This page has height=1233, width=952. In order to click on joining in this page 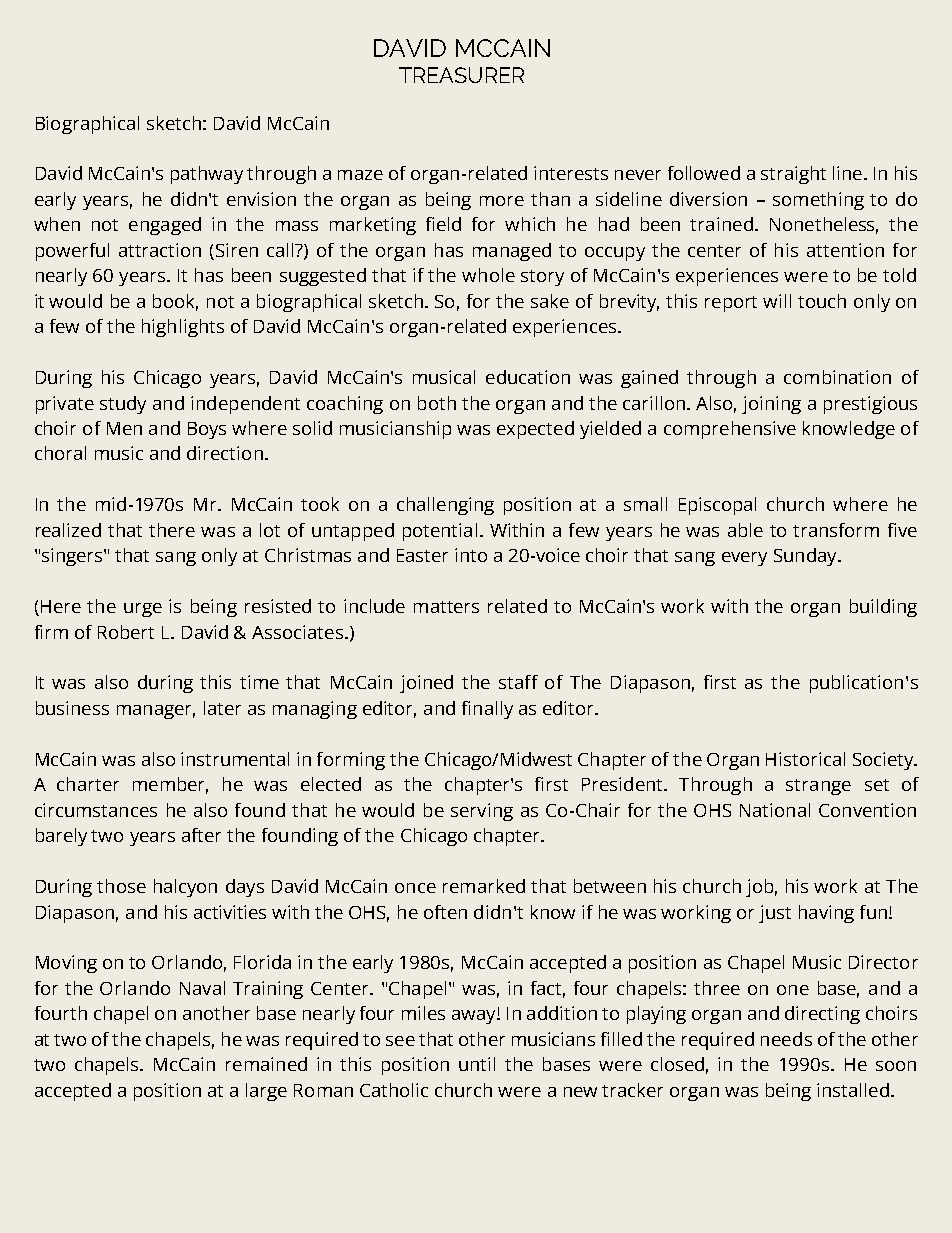, I will do `click(771, 405)`.
